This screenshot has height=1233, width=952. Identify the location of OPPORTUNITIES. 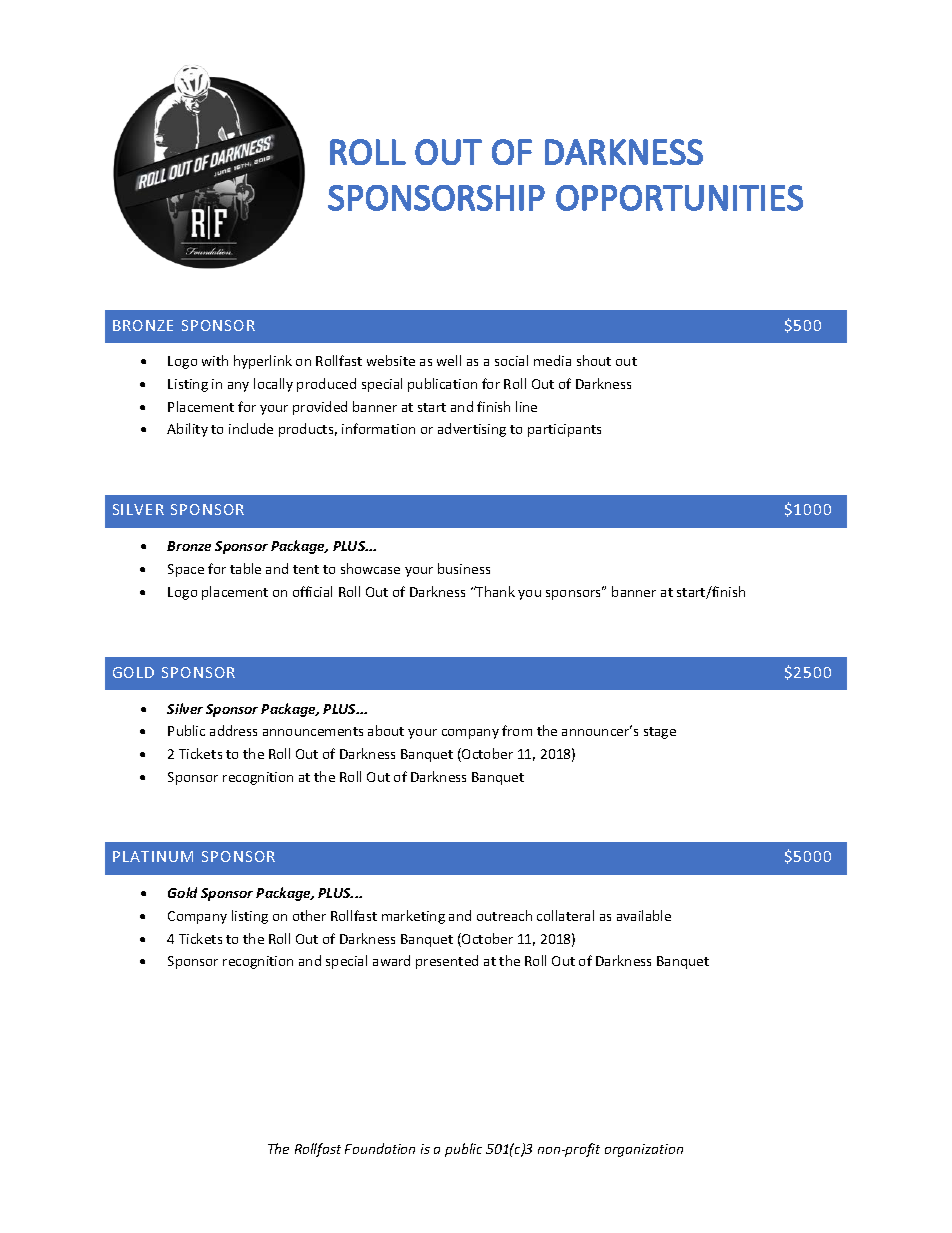
(679, 198).
